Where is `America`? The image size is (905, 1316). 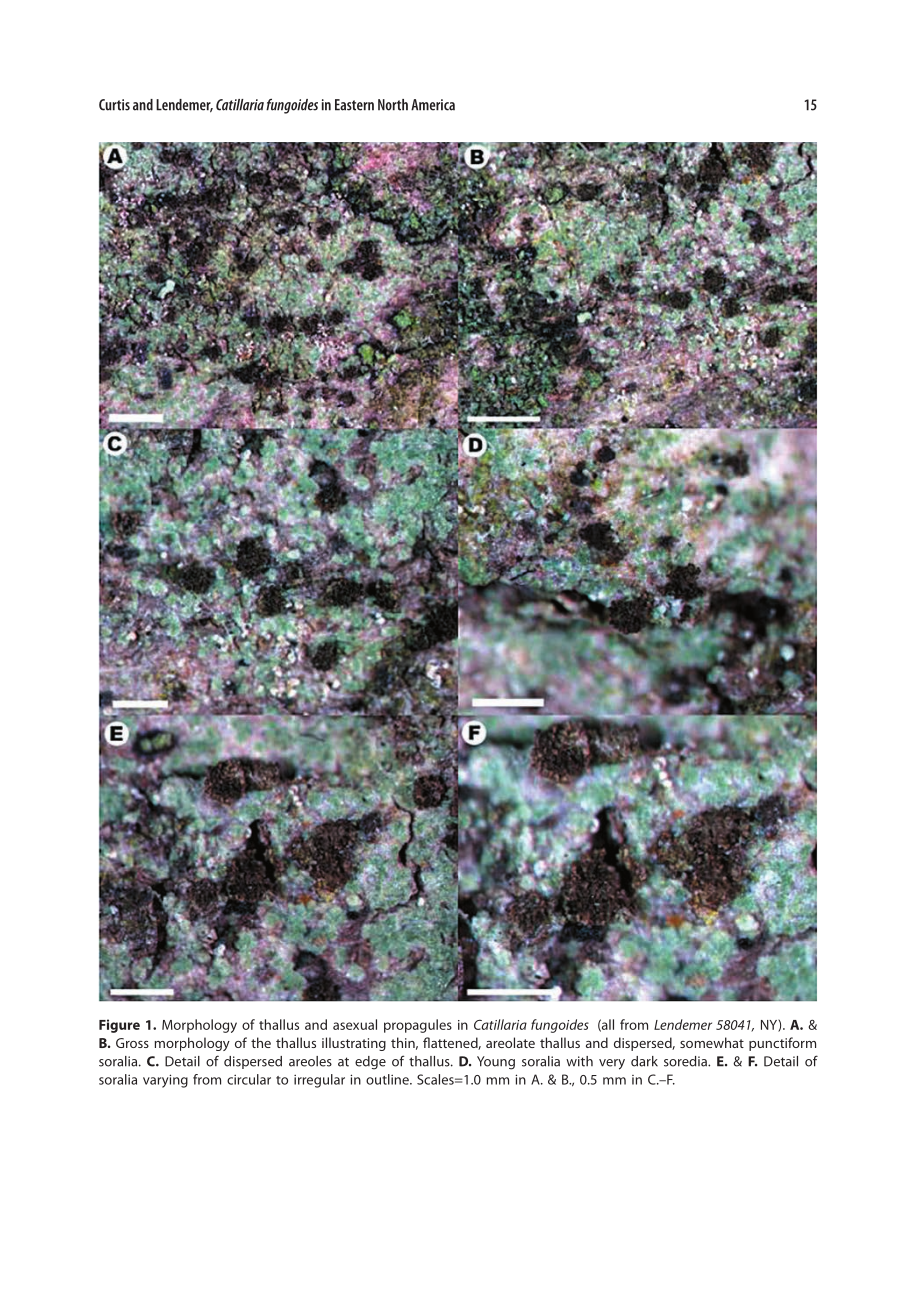 America is located at coordinates (433, 105).
